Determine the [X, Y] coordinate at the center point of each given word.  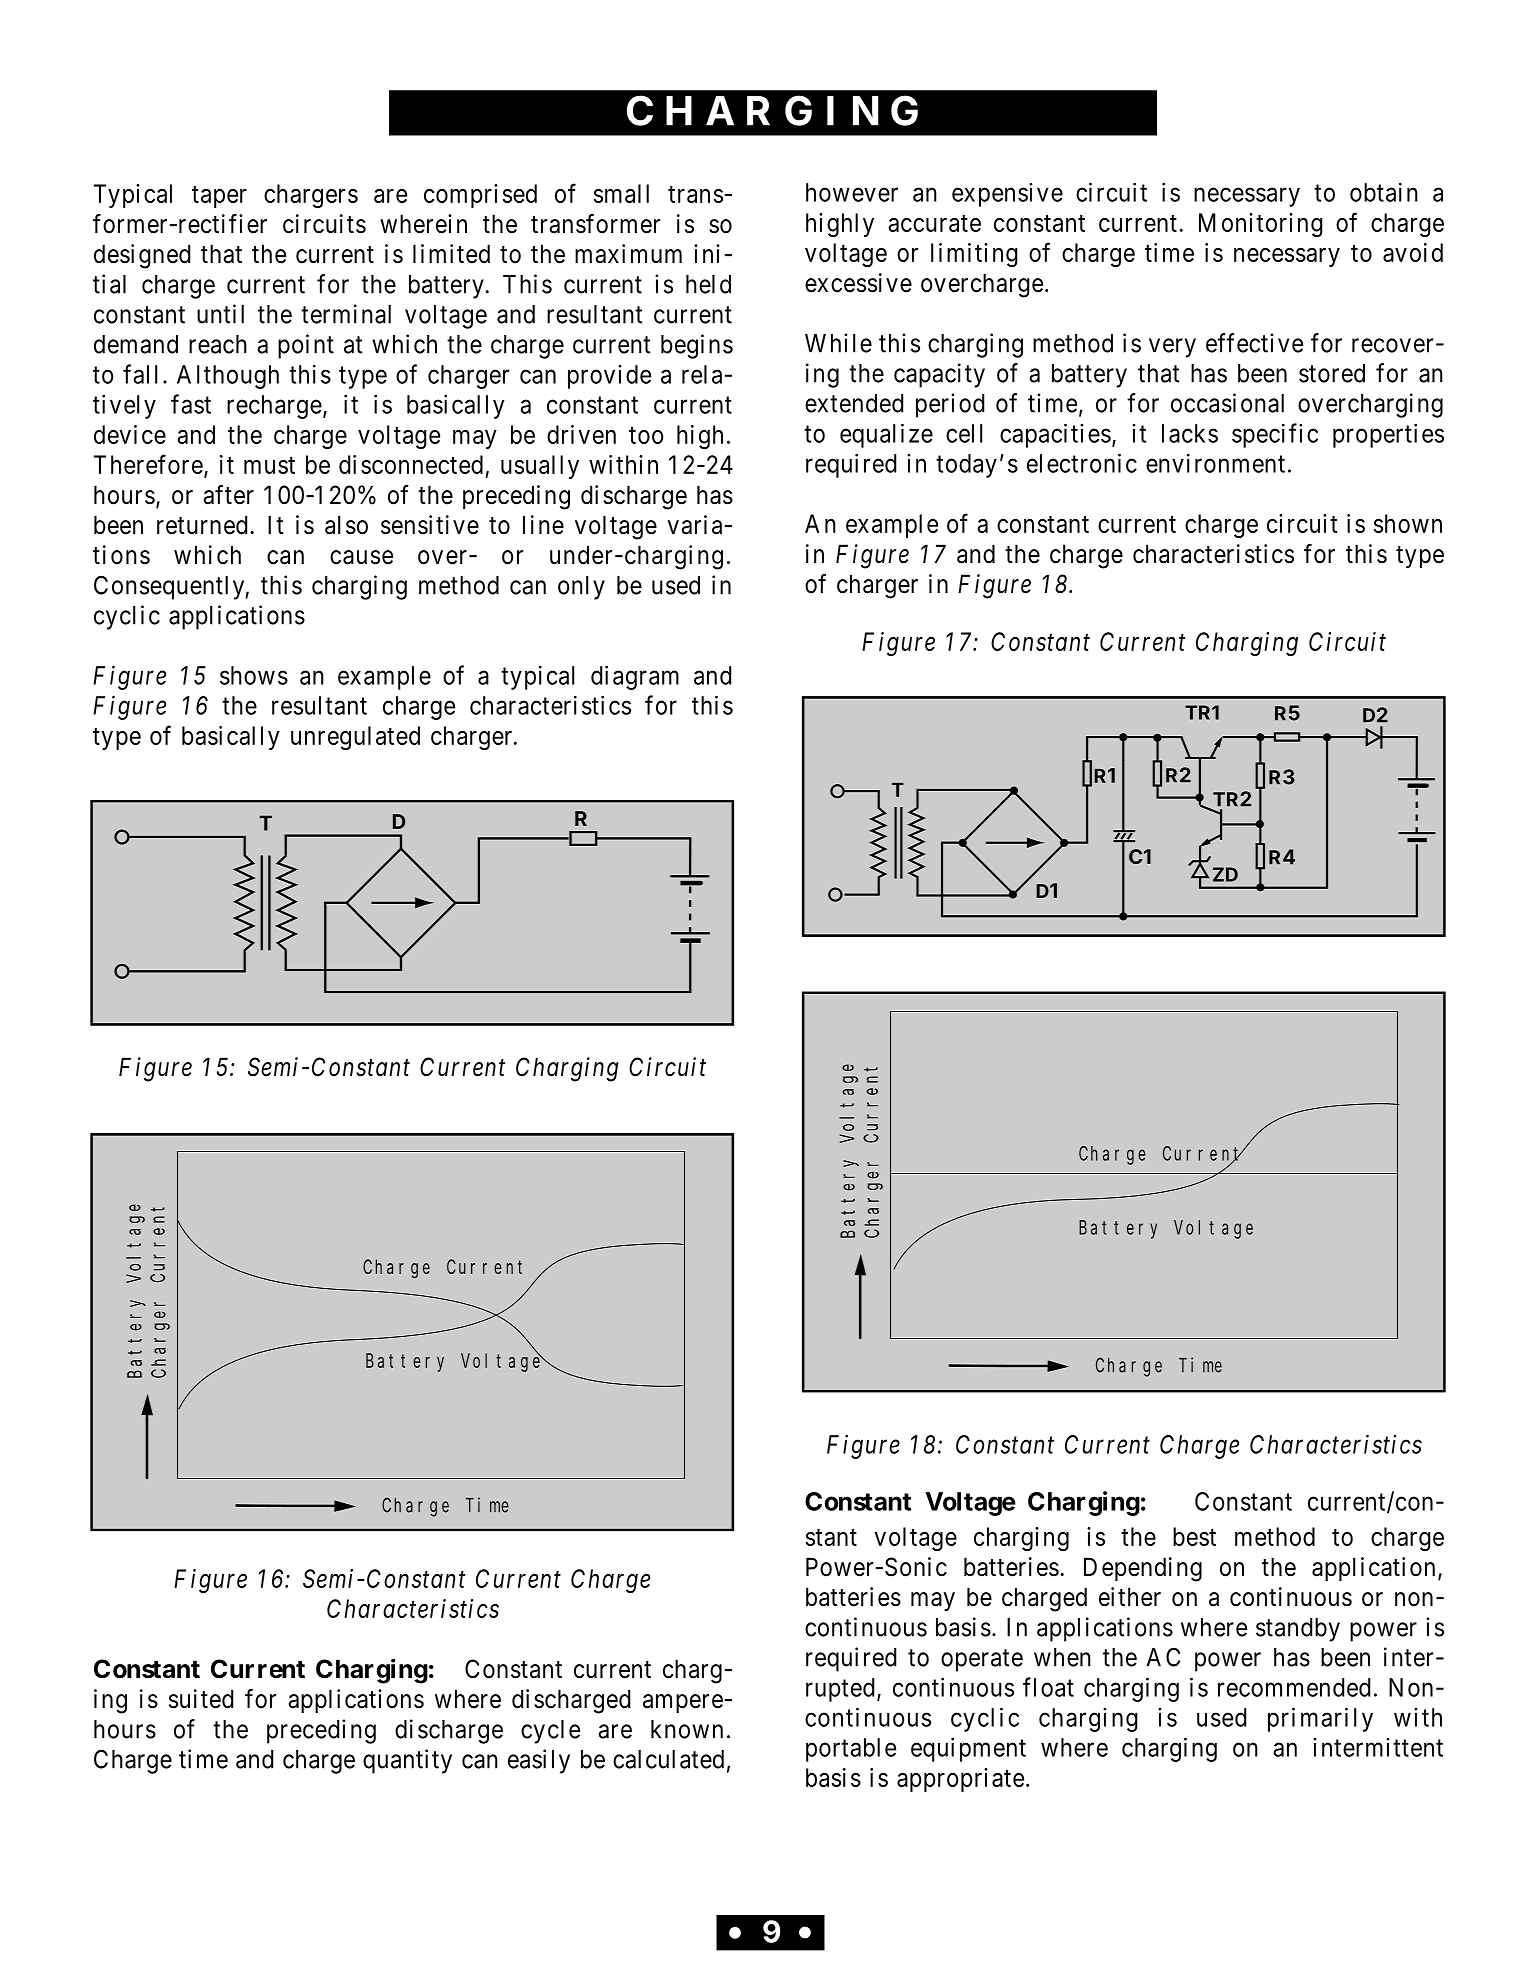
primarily [1320, 1719]
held [708, 284]
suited [201, 1699]
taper [219, 197]
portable [851, 1750]
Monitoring [1261, 225]
